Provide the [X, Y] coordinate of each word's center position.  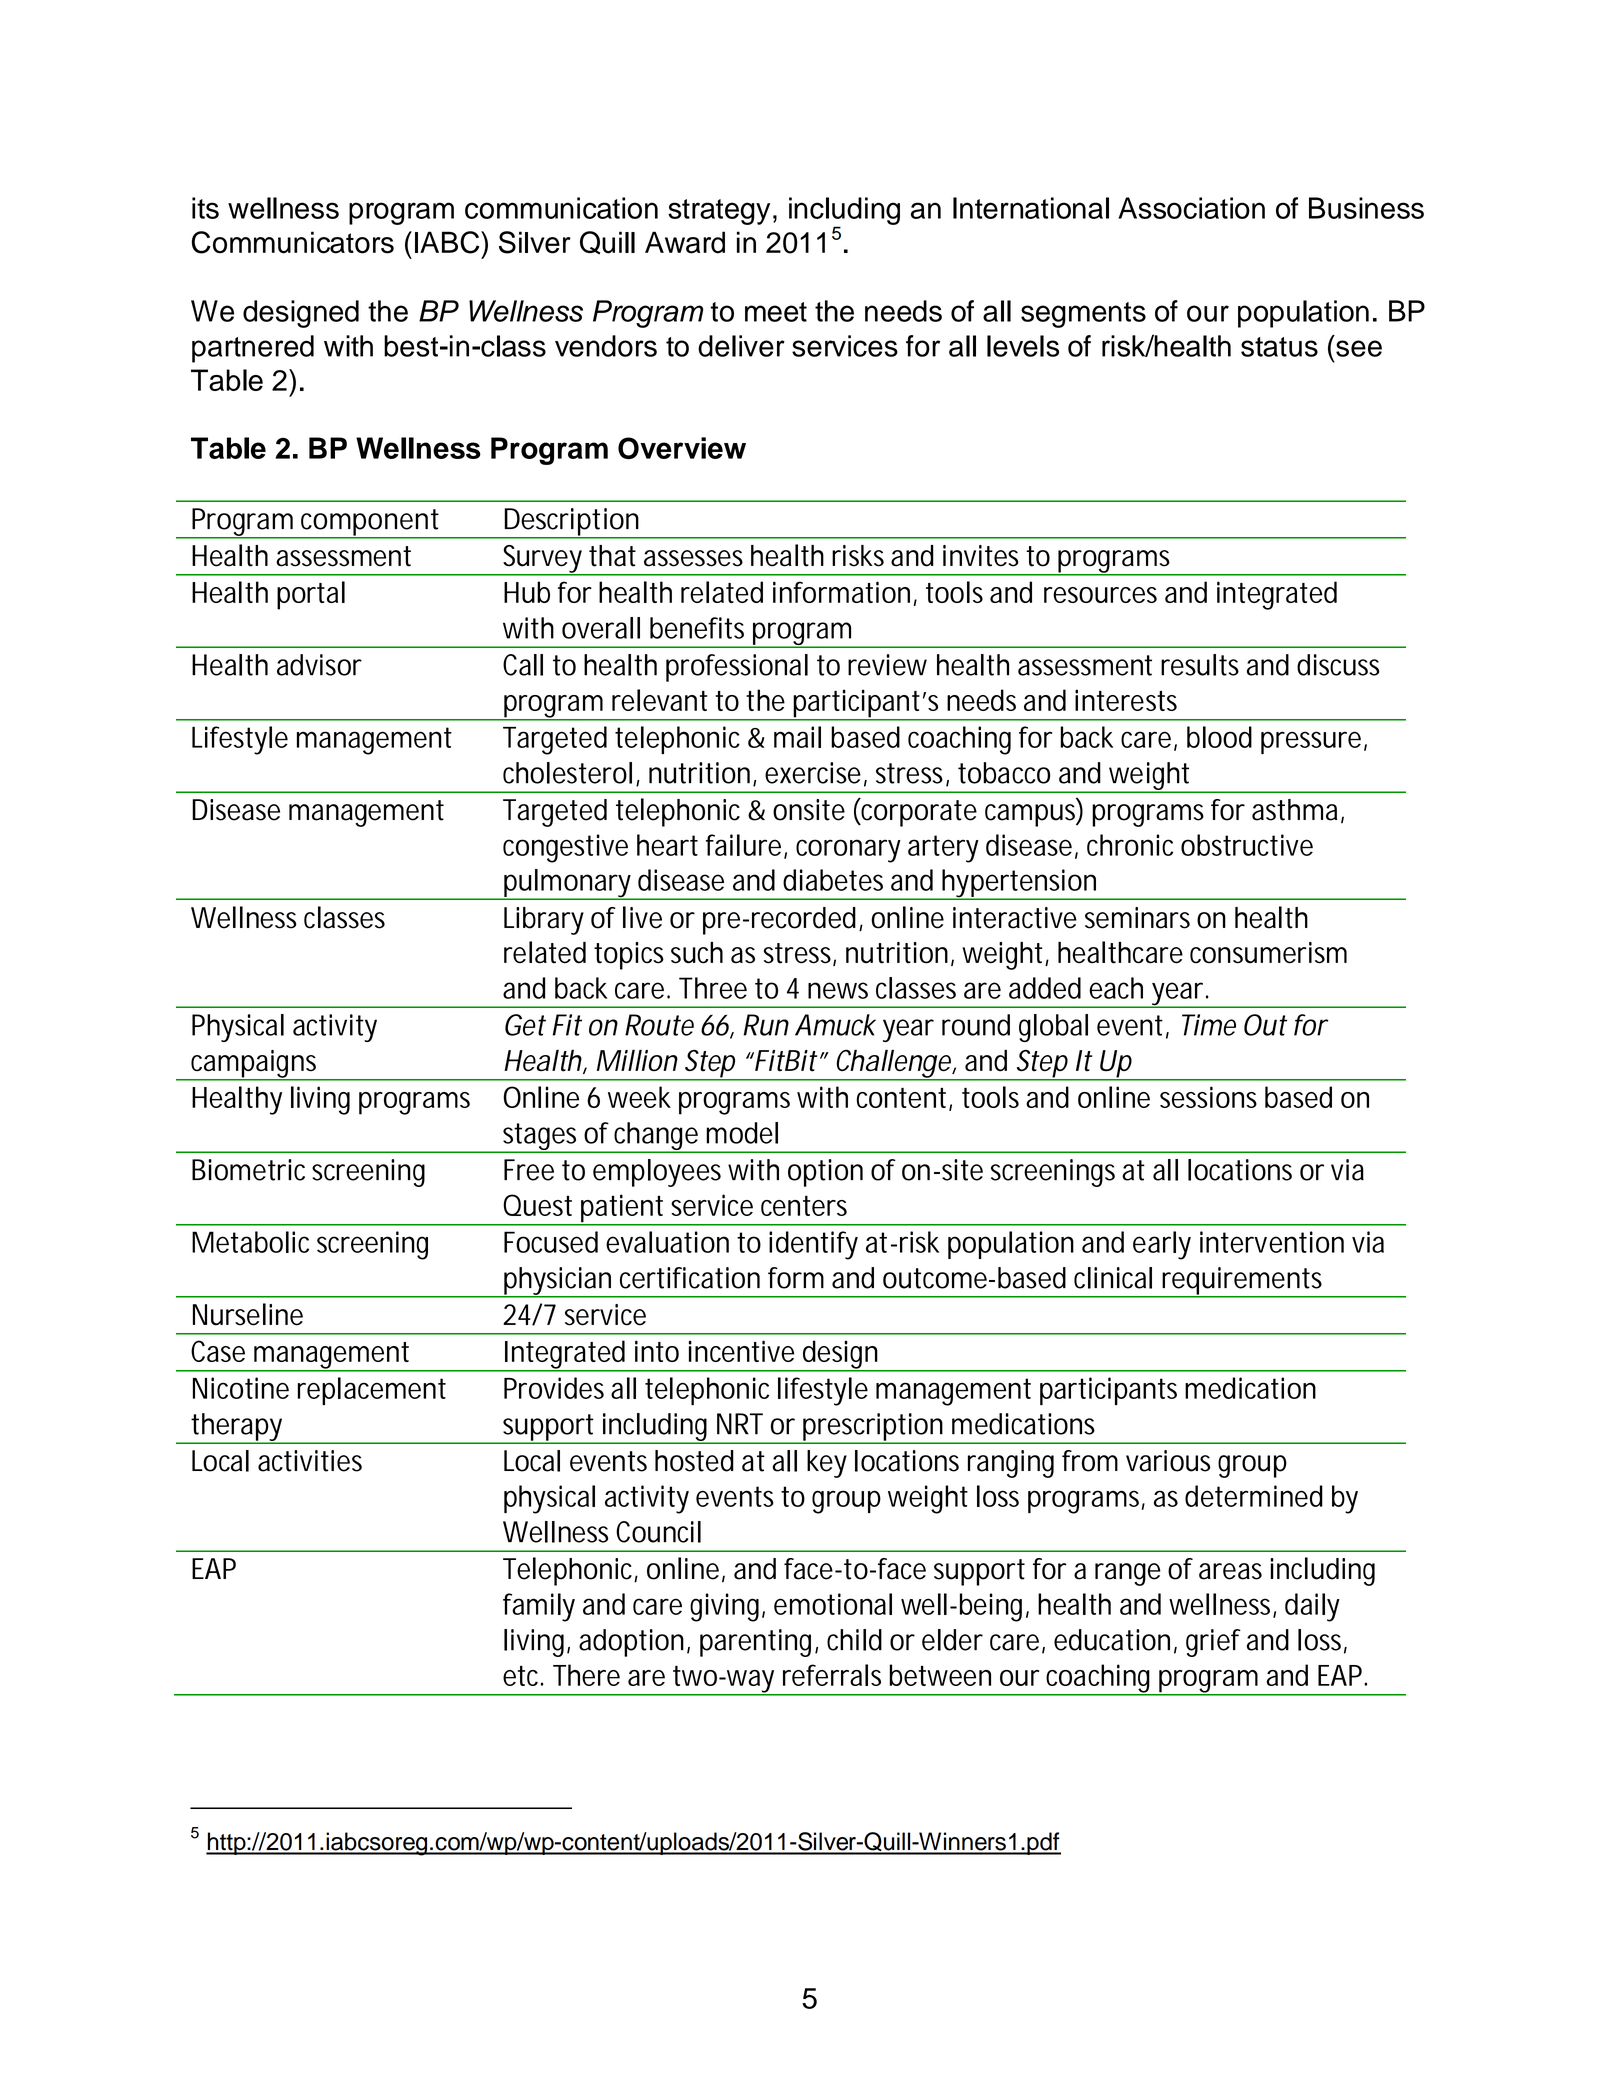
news [838, 990]
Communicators [293, 242]
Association [1191, 208]
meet [776, 312]
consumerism [1268, 953]
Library [544, 921]
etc [523, 1676]
